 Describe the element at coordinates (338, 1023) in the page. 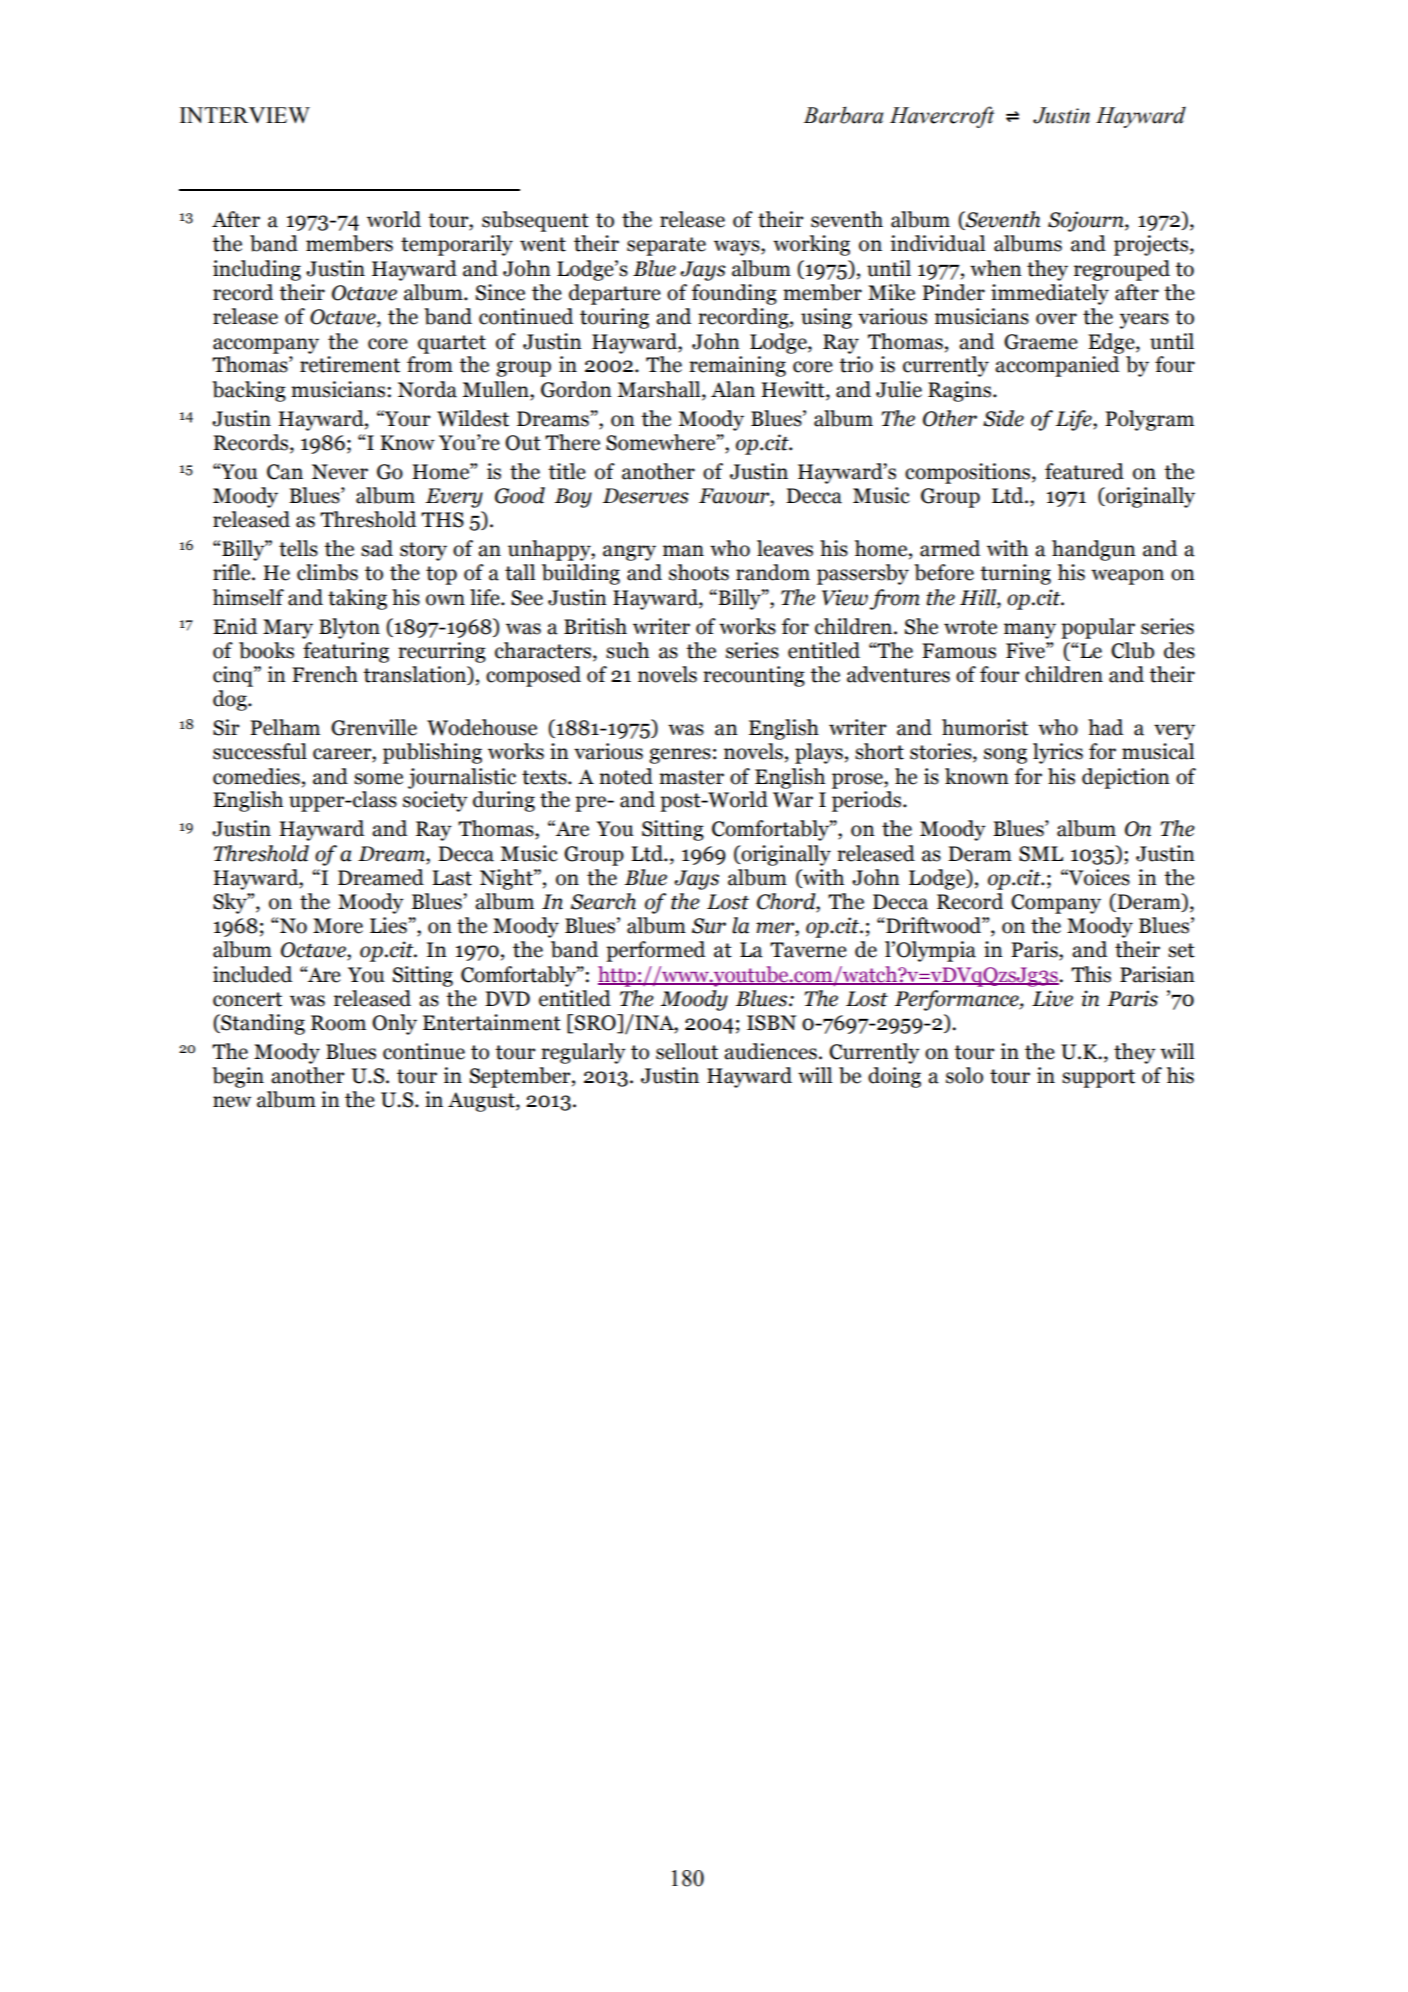

I see `Room` at that location.
